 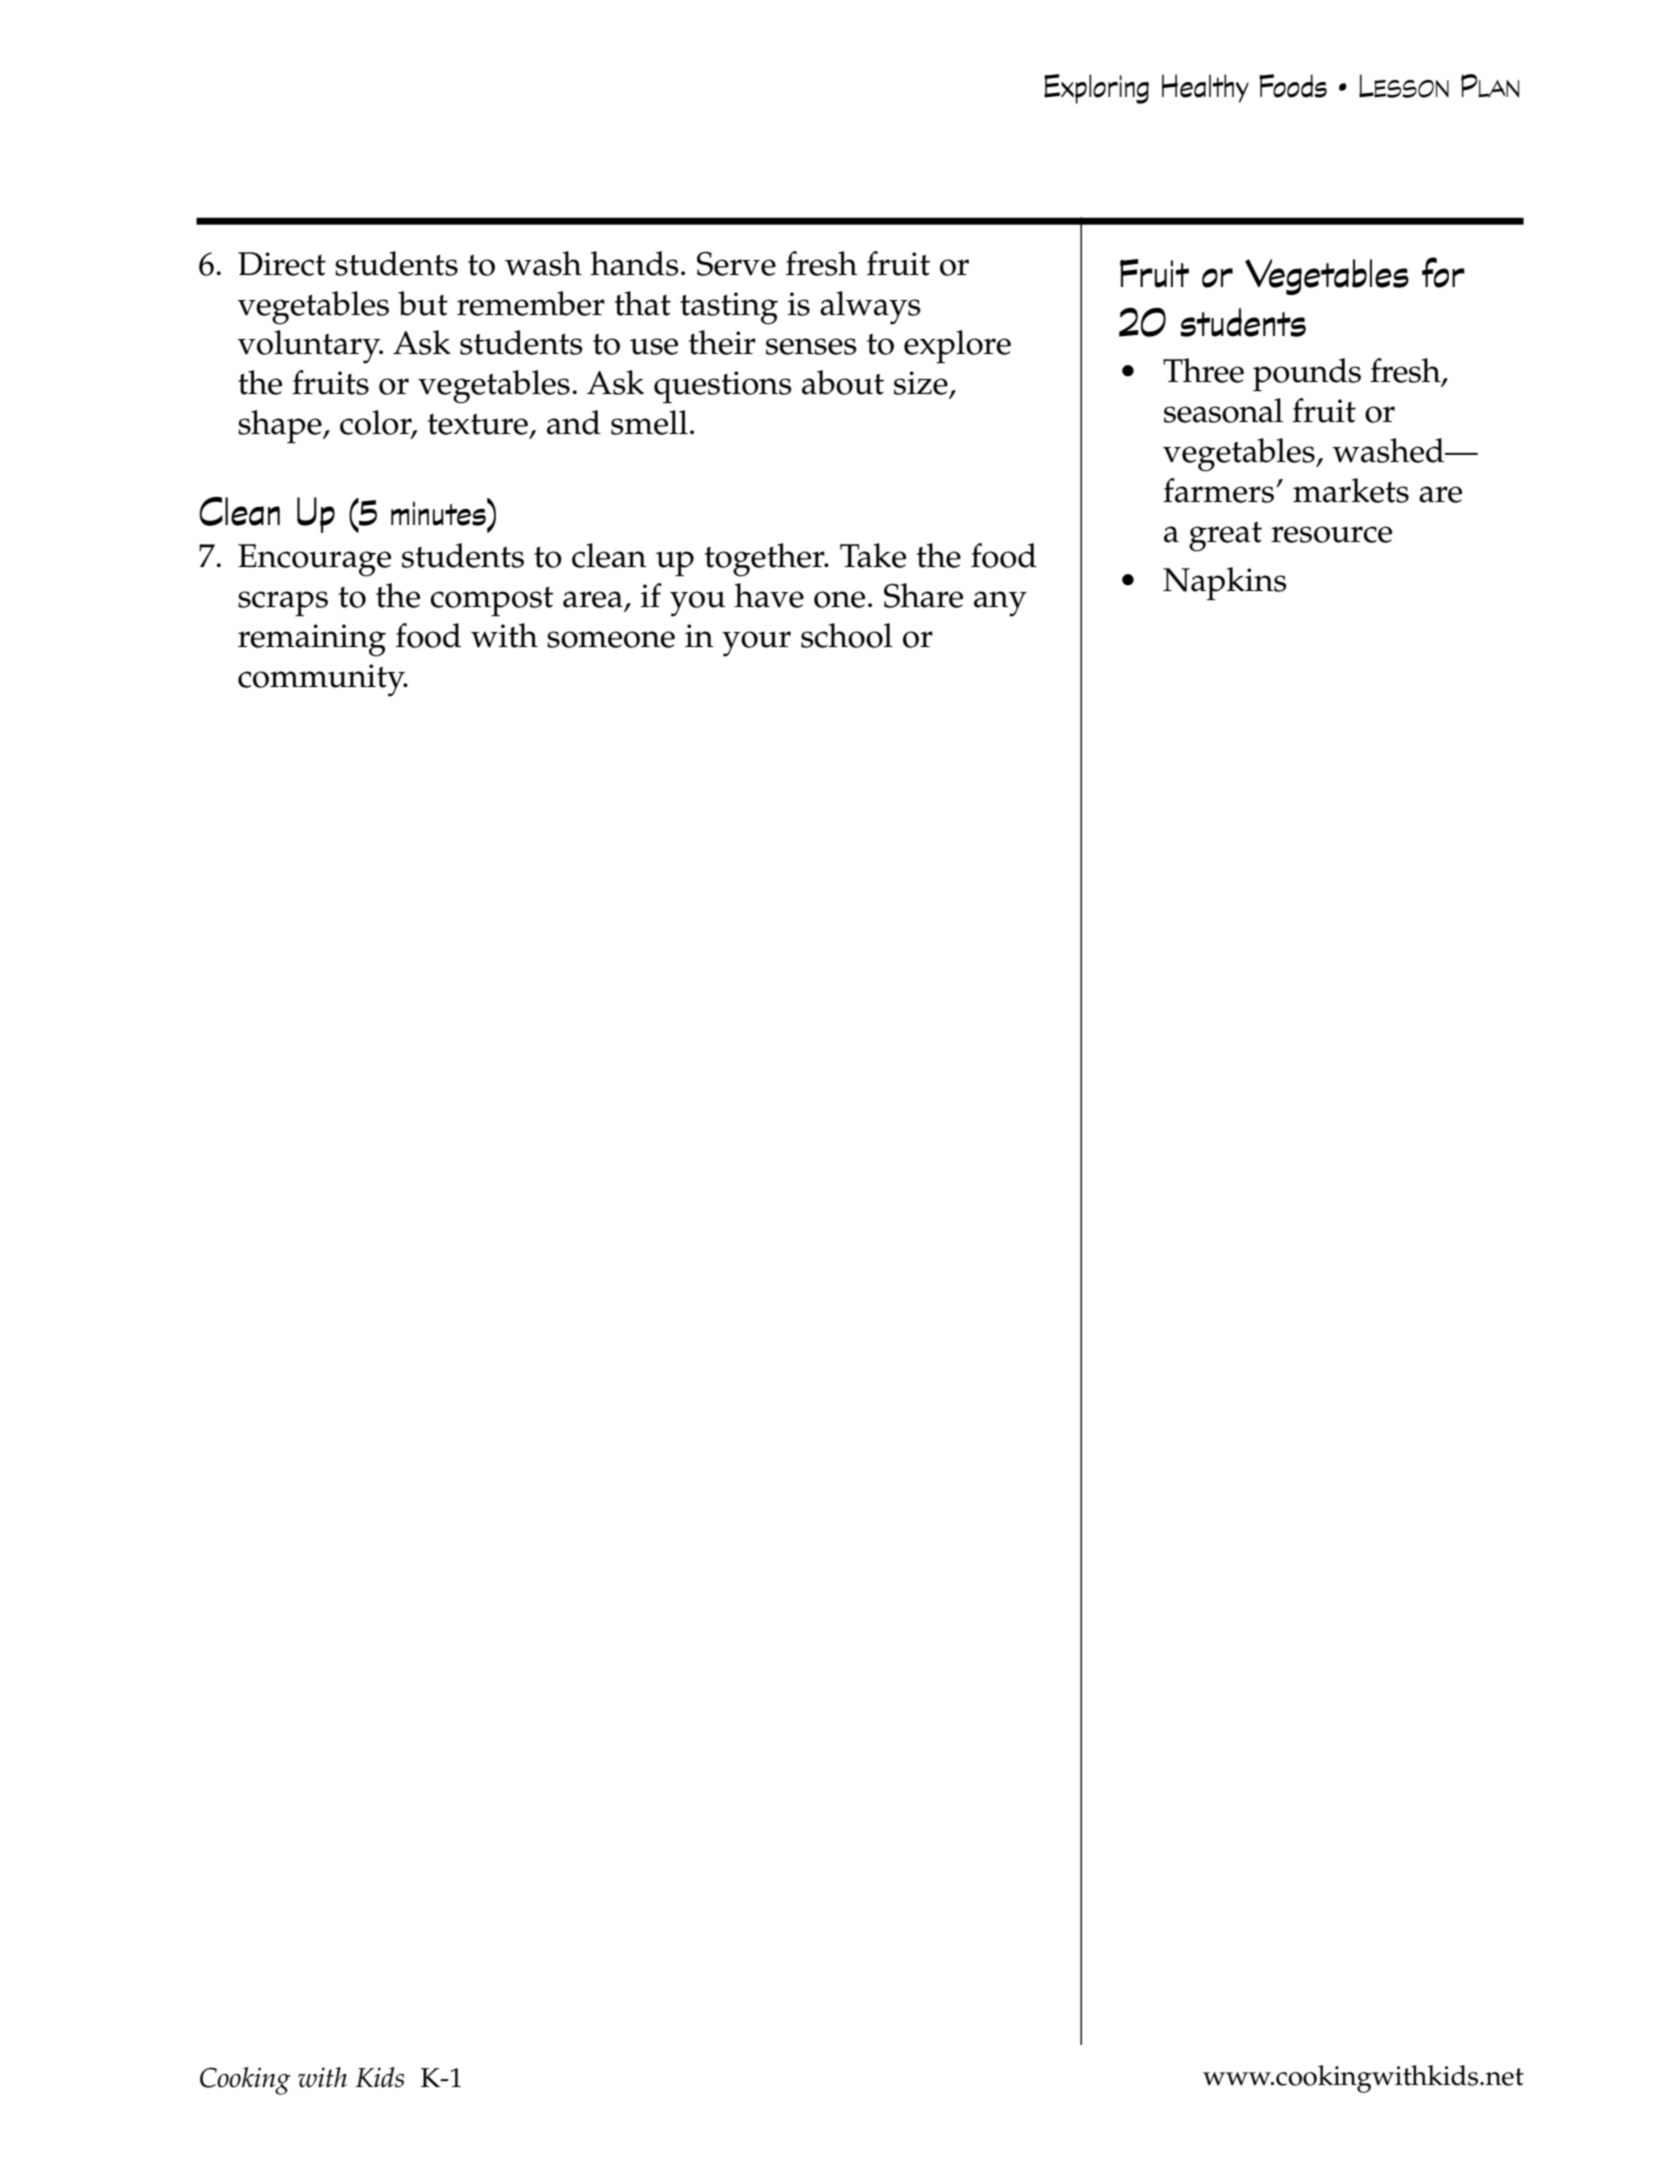 What do you see at coordinates (1351, 490) in the screenshot?
I see `markets` at bounding box center [1351, 490].
